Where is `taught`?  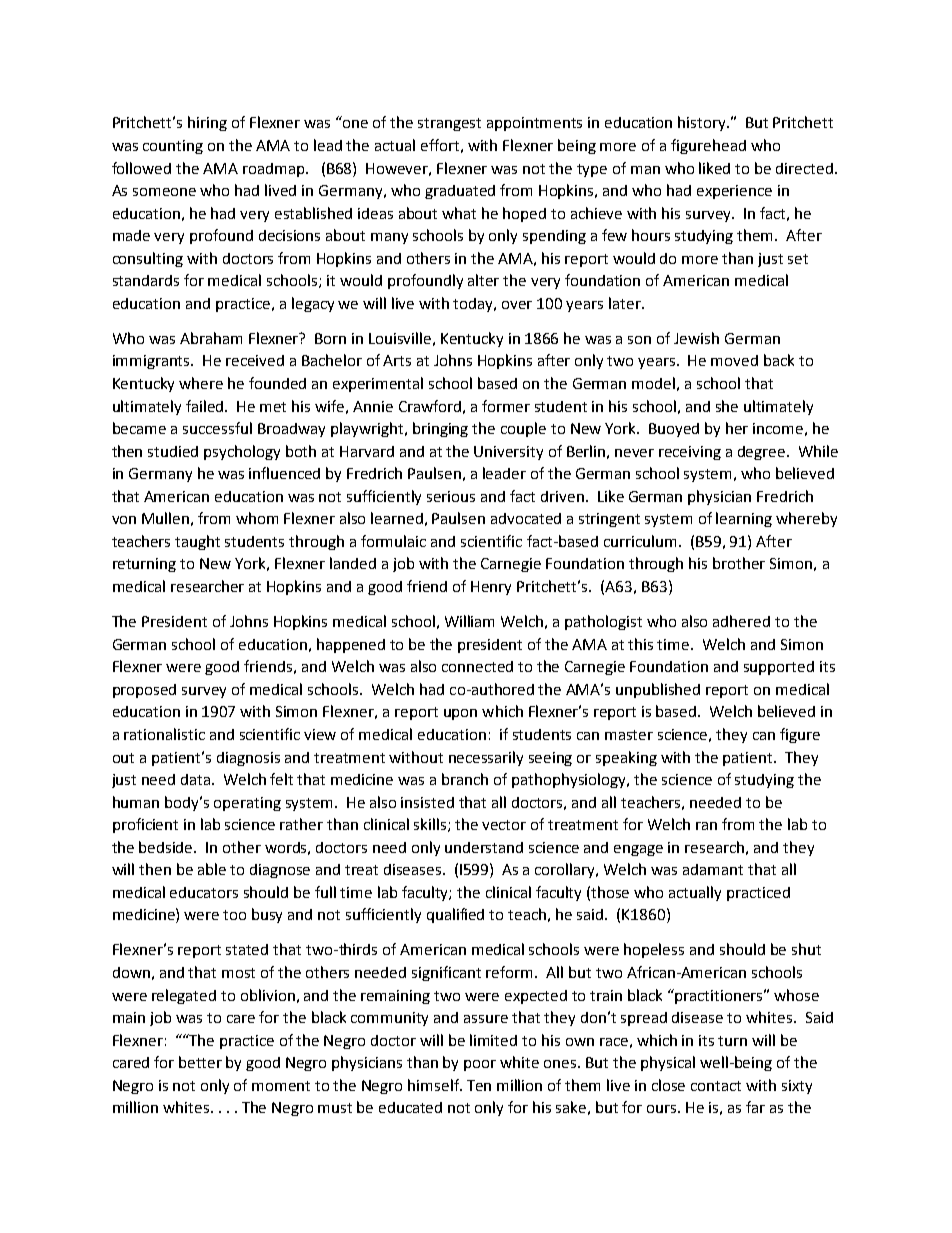 taught is located at coordinates (197, 542).
